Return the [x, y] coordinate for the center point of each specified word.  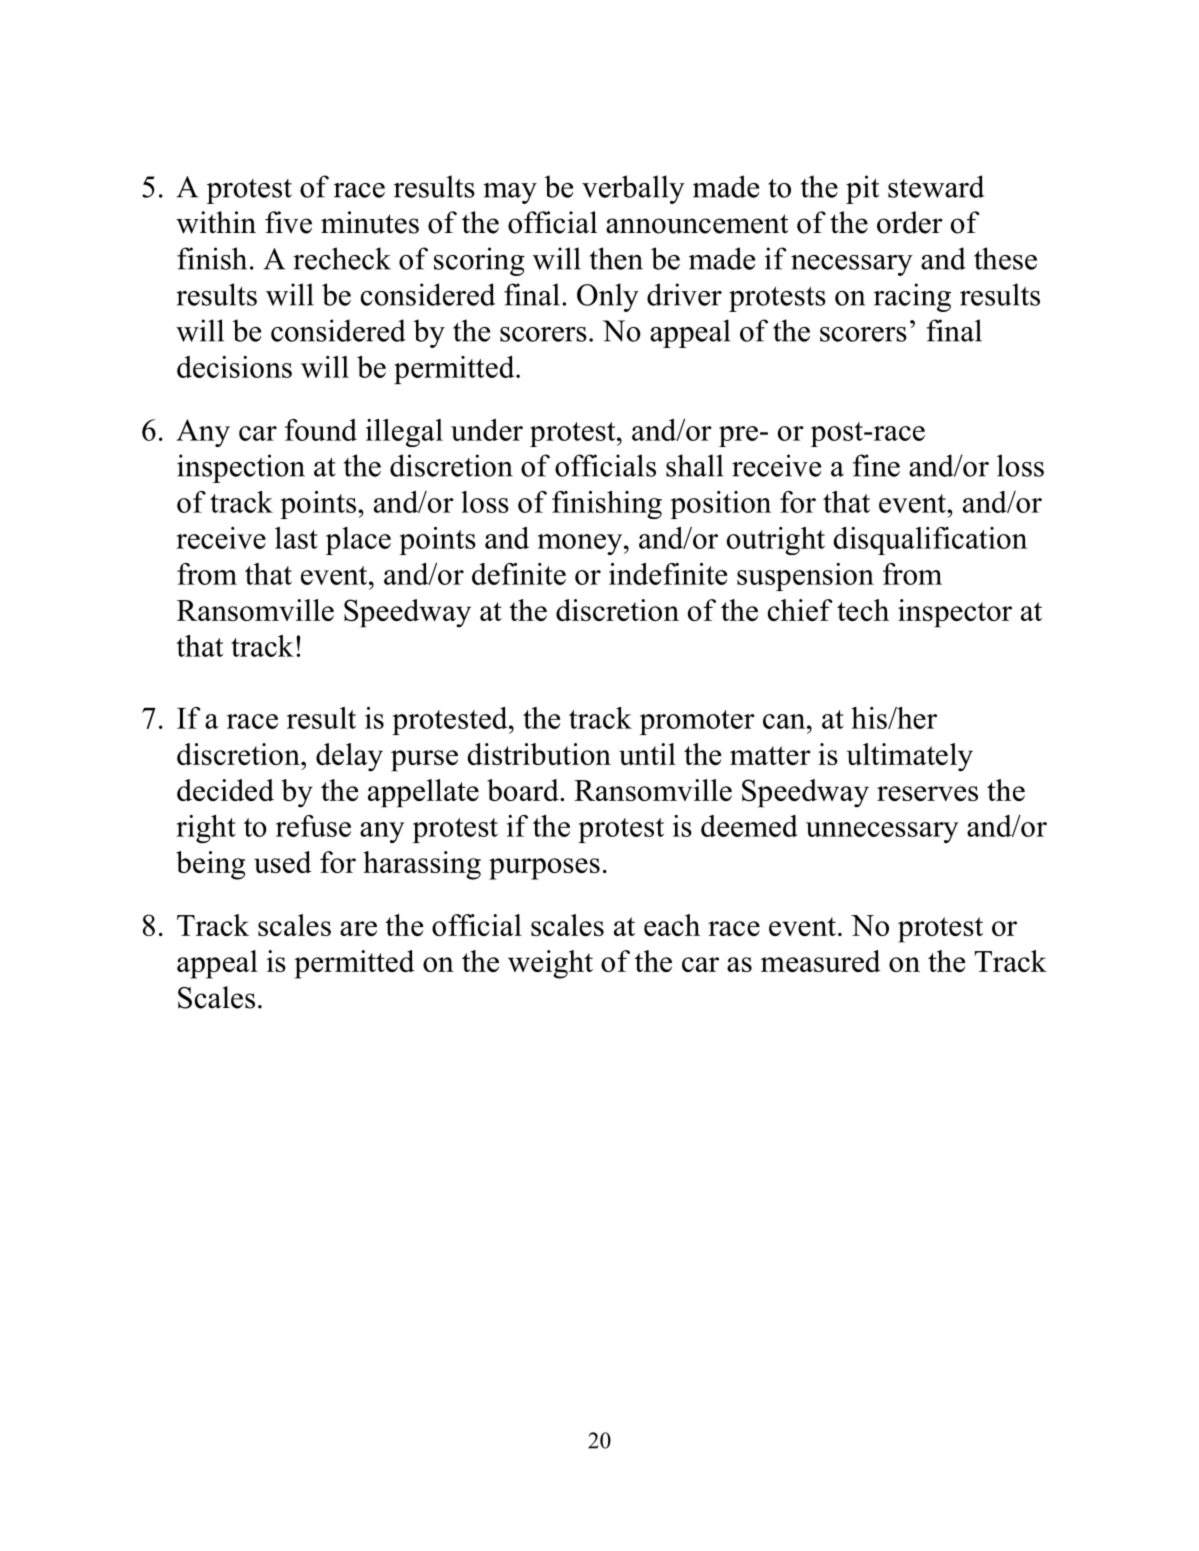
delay [349, 757]
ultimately [910, 757]
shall [694, 465]
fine [876, 465]
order [910, 222]
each [672, 925]
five [288, 222]
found [321, 430]
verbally [633, 189]
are [358, 928]
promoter [697, 722]
